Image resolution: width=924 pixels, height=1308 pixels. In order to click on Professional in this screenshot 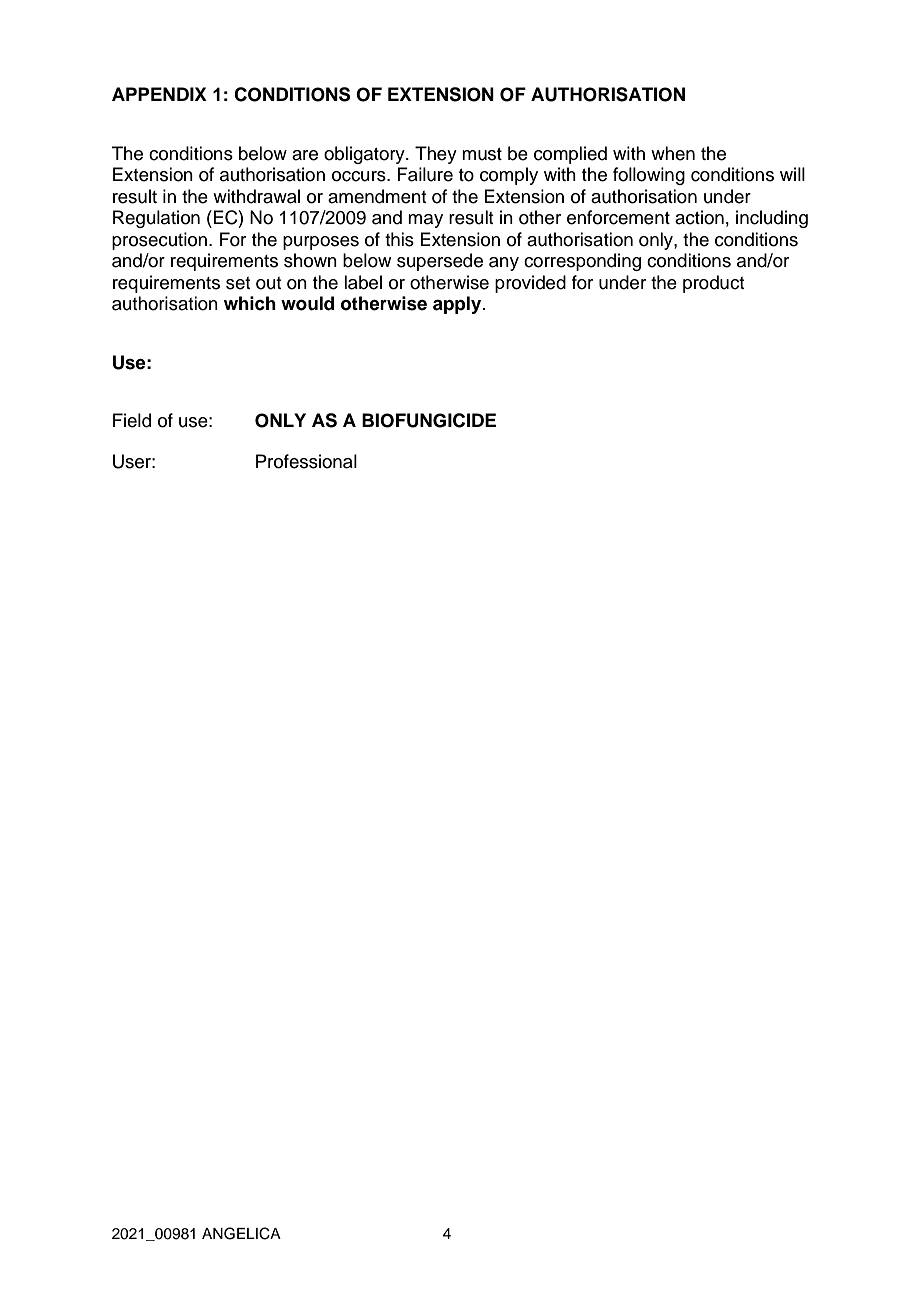, I will do `click(306, 461)`.
